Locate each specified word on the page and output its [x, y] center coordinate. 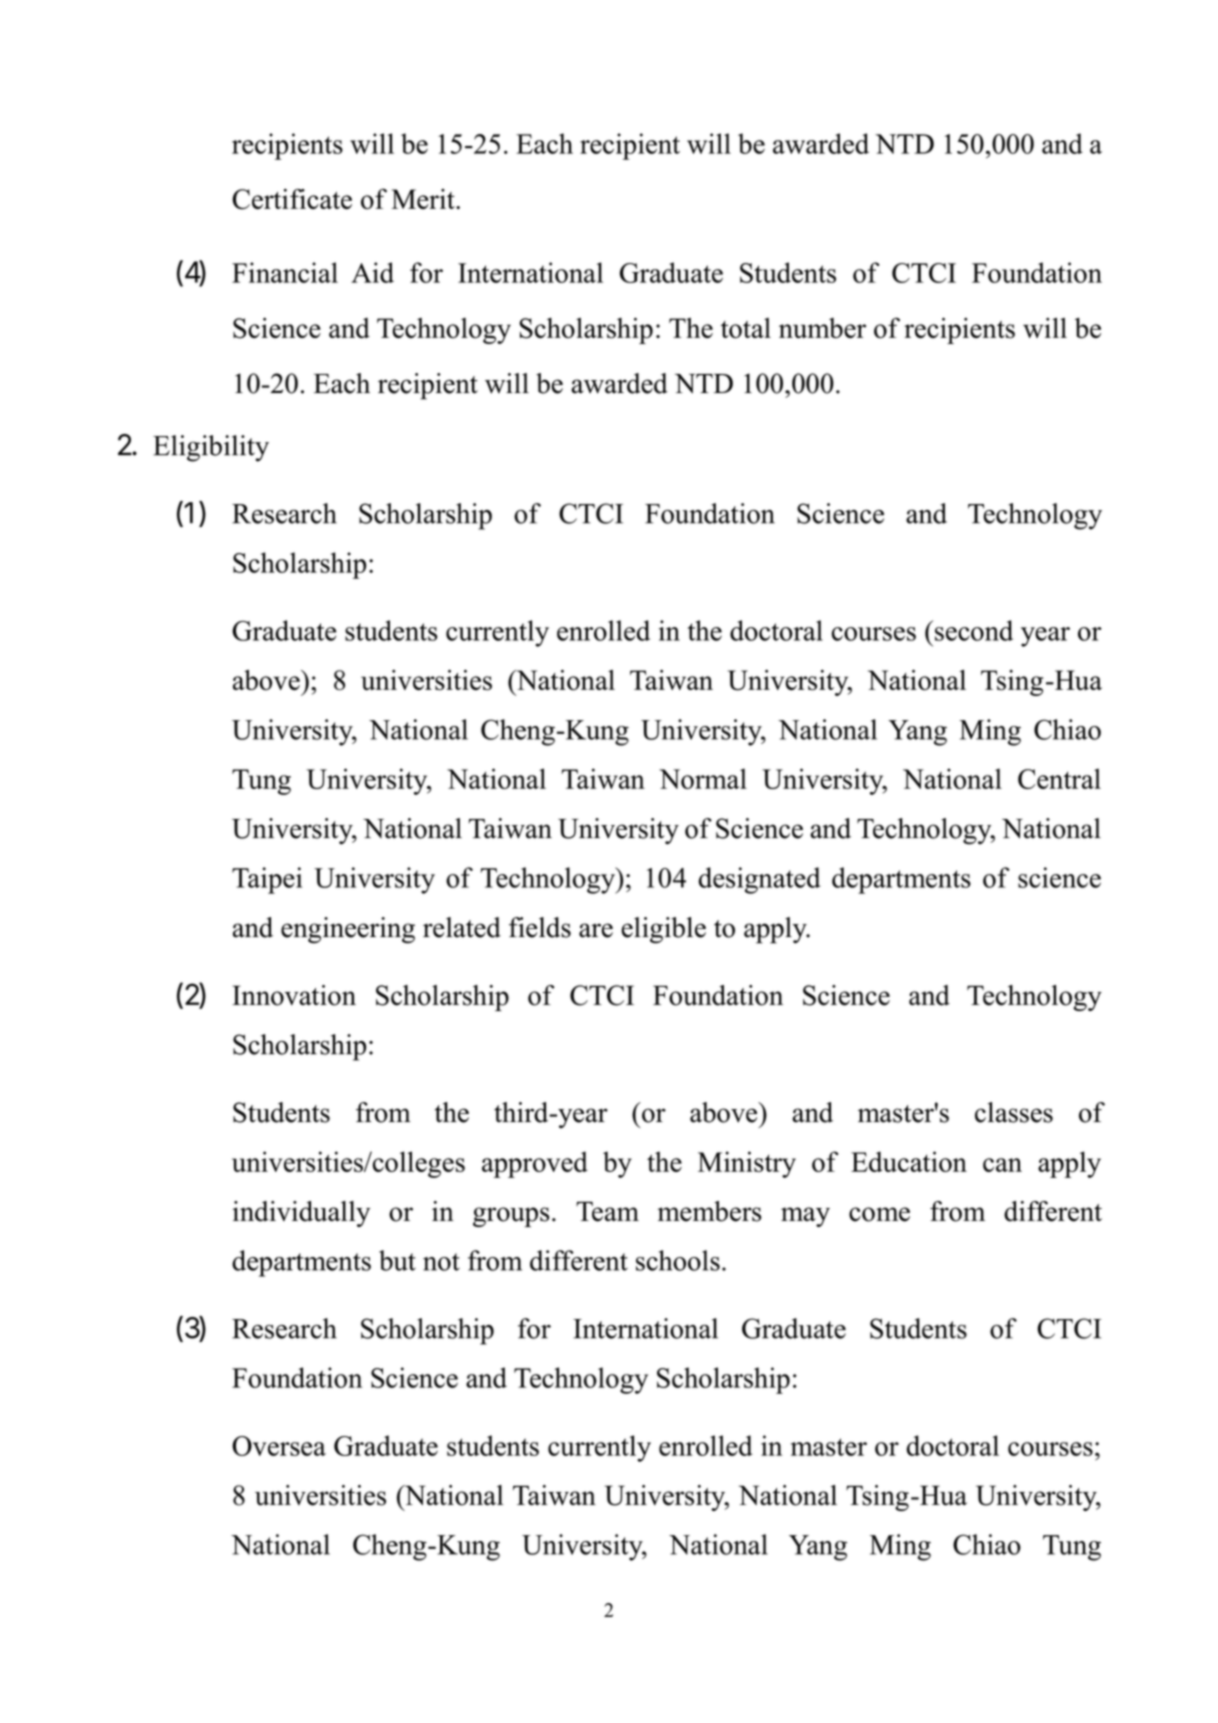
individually [301, 1214]
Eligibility [211, 448]
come [879, 1214]
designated [759, 880]
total [746, 328]
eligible [663, 930]
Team [607, 1211]
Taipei [267, 880]
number [822, 328]
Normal [703, 778]
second [974, 630]
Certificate [292, 199]
